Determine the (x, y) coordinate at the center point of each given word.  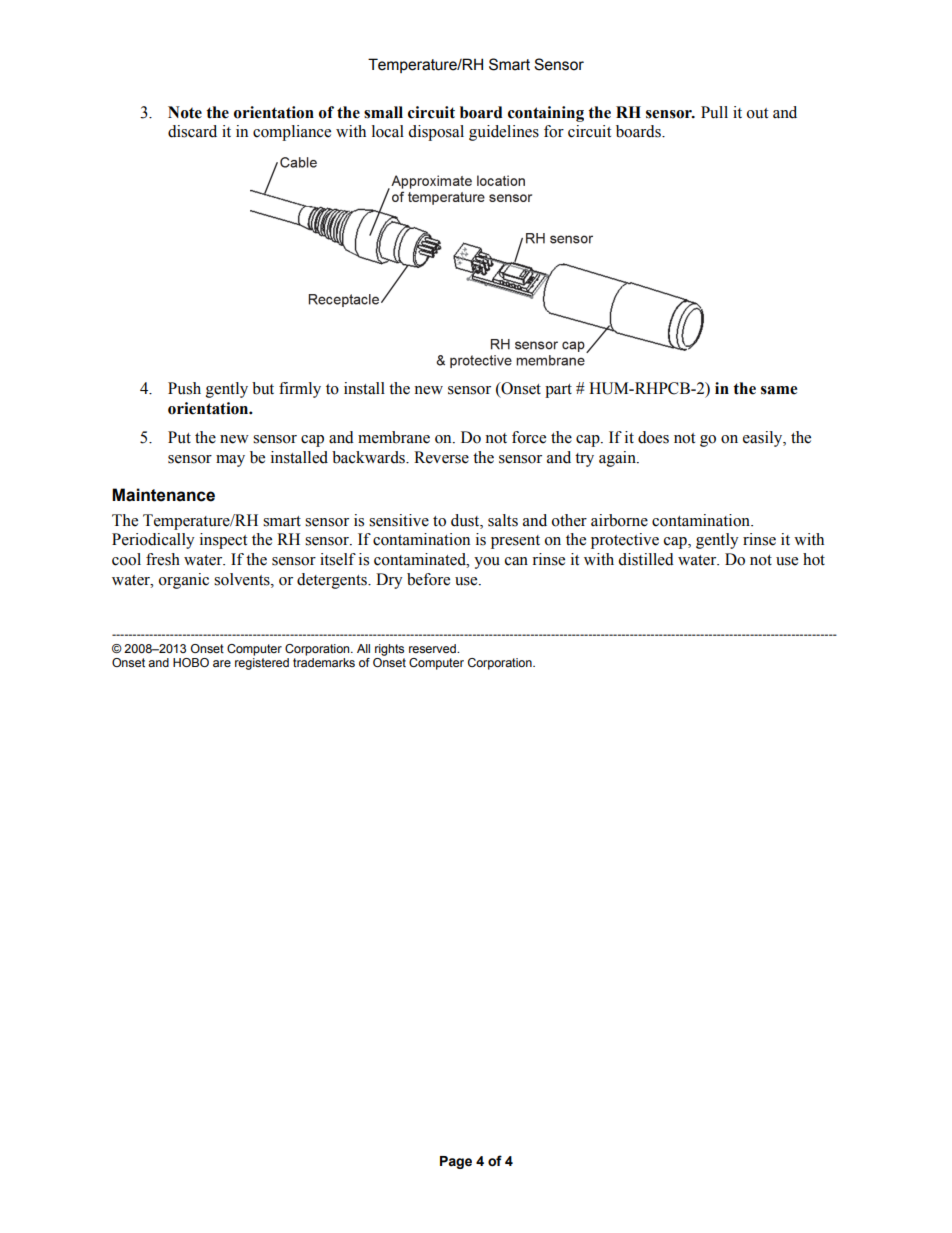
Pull (714, 112)
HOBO (191, 662)
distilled (646, 559)
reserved (433, 648)
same (779, 390)
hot (814, 559)
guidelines (504, 133)
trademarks (324, 662)
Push (184, 388)
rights (389, 650)
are (222, 663)
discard (192, 131)
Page (456, 1162)
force (529, 437)
